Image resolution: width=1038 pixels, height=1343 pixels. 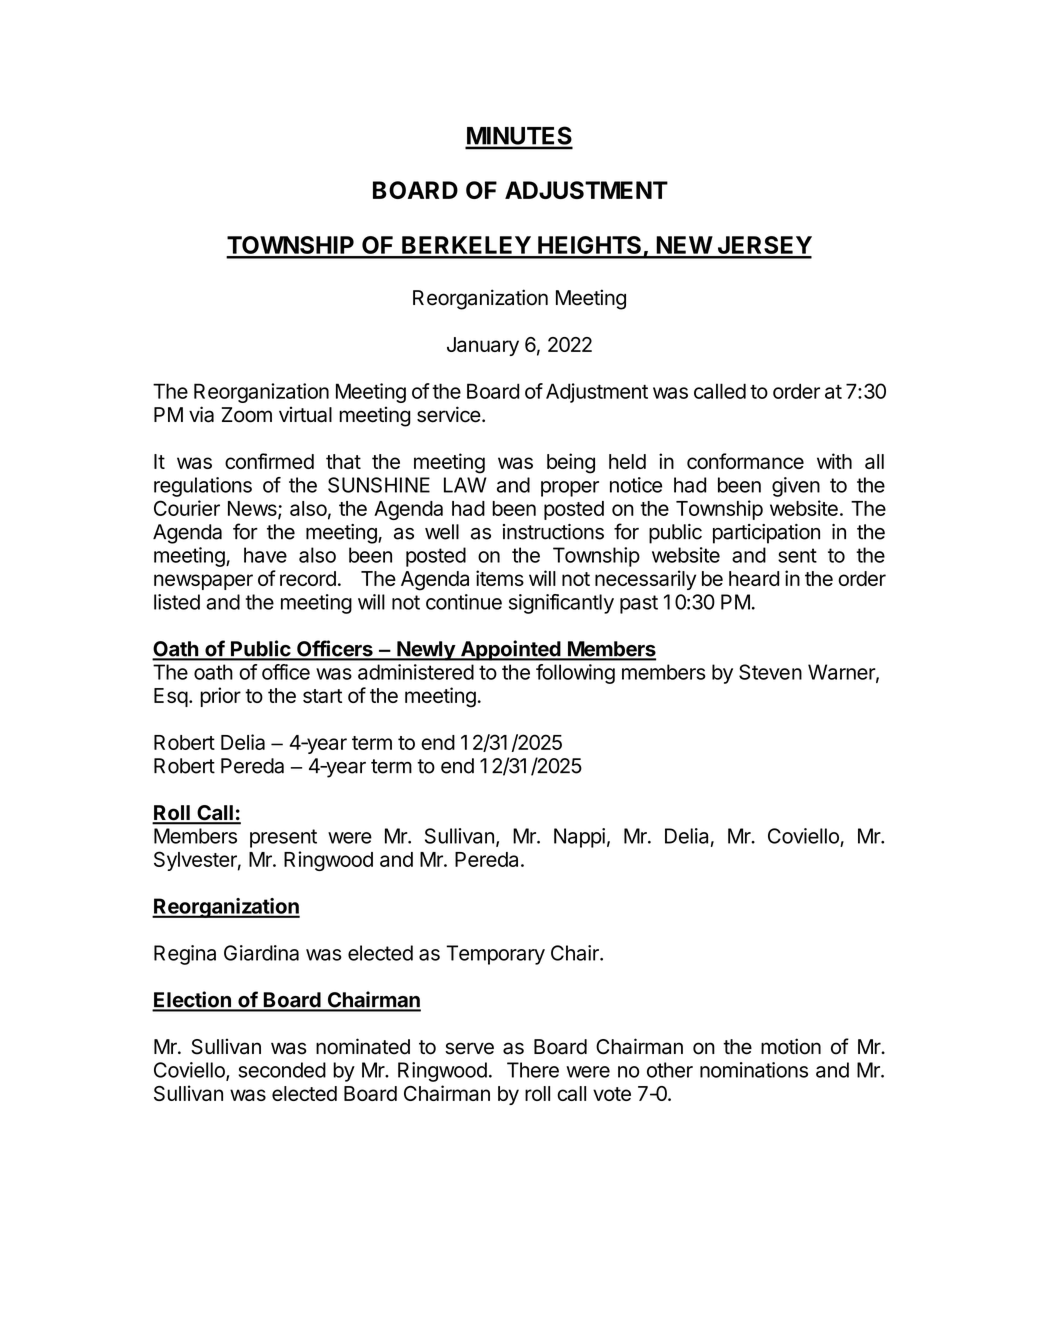 What do you see at coordinates (495, 955) in the screenshot?
I see `Temporary` at bounding box center [495, 955].
